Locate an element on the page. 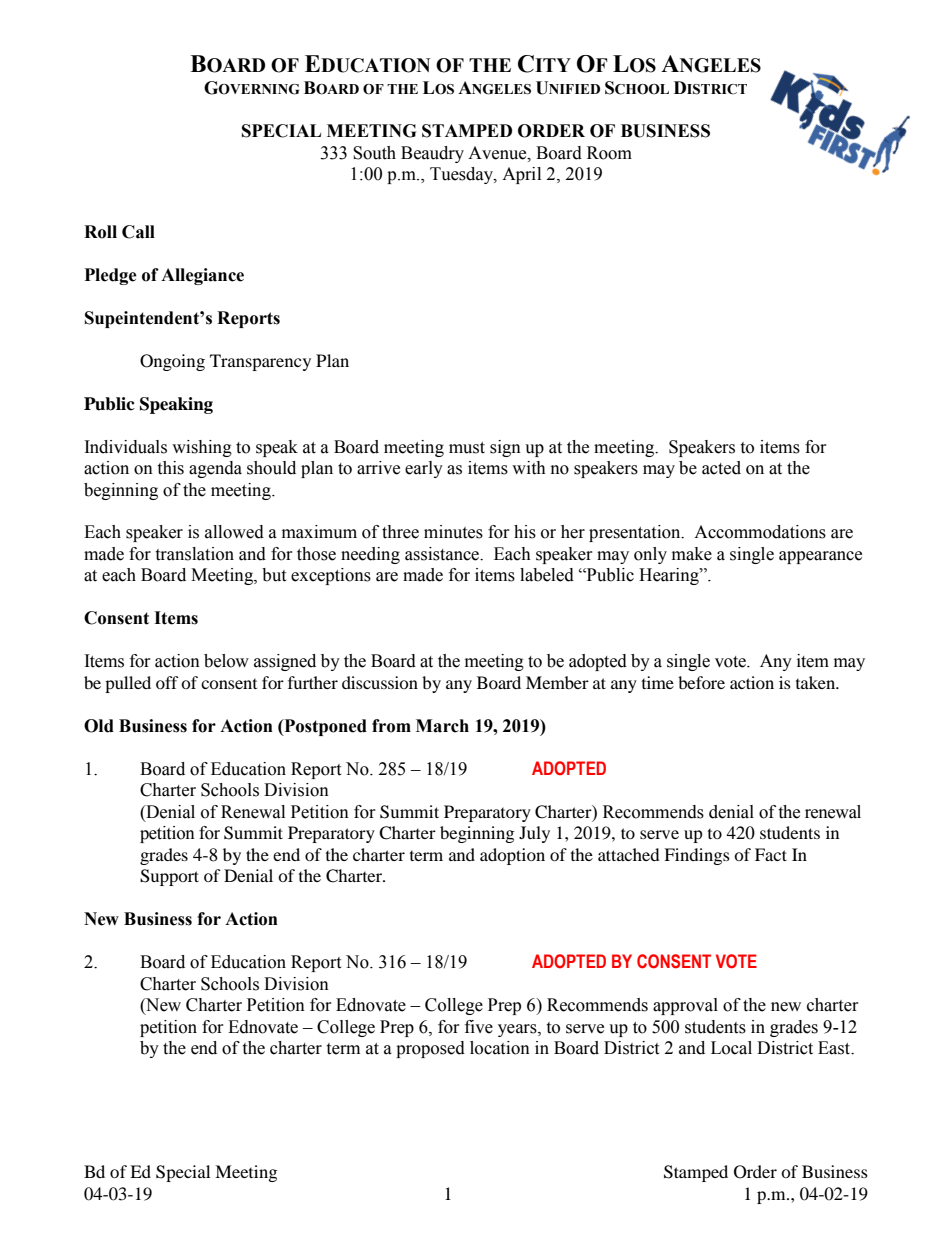 This image has height=1233, width=952. Room is located at coordinates (609, 153).
